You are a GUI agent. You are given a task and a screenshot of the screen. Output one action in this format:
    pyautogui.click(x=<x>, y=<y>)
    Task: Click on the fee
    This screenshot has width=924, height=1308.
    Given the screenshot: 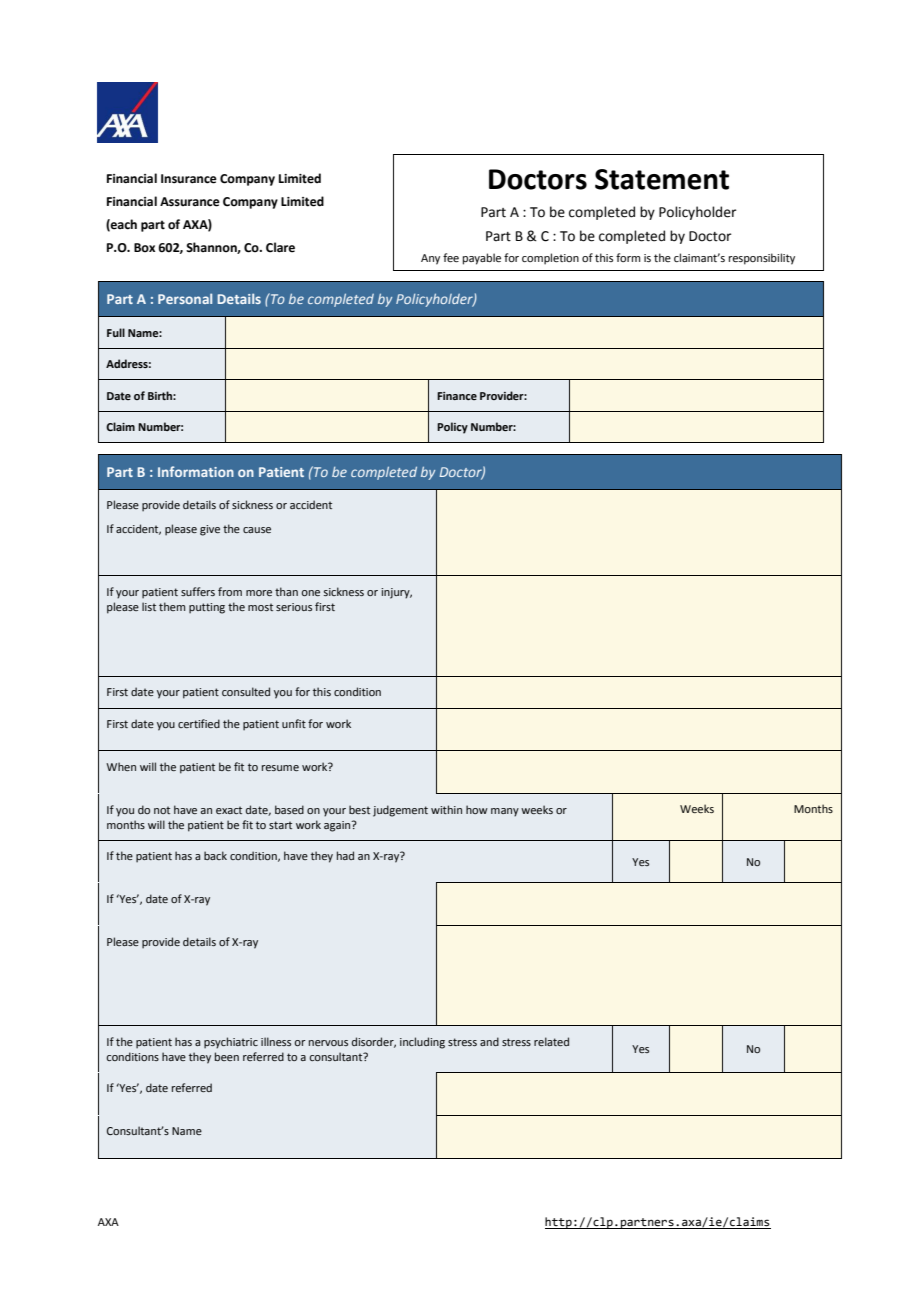 What is the action you would take?
    pyautogui.click(x=451, y=257)
